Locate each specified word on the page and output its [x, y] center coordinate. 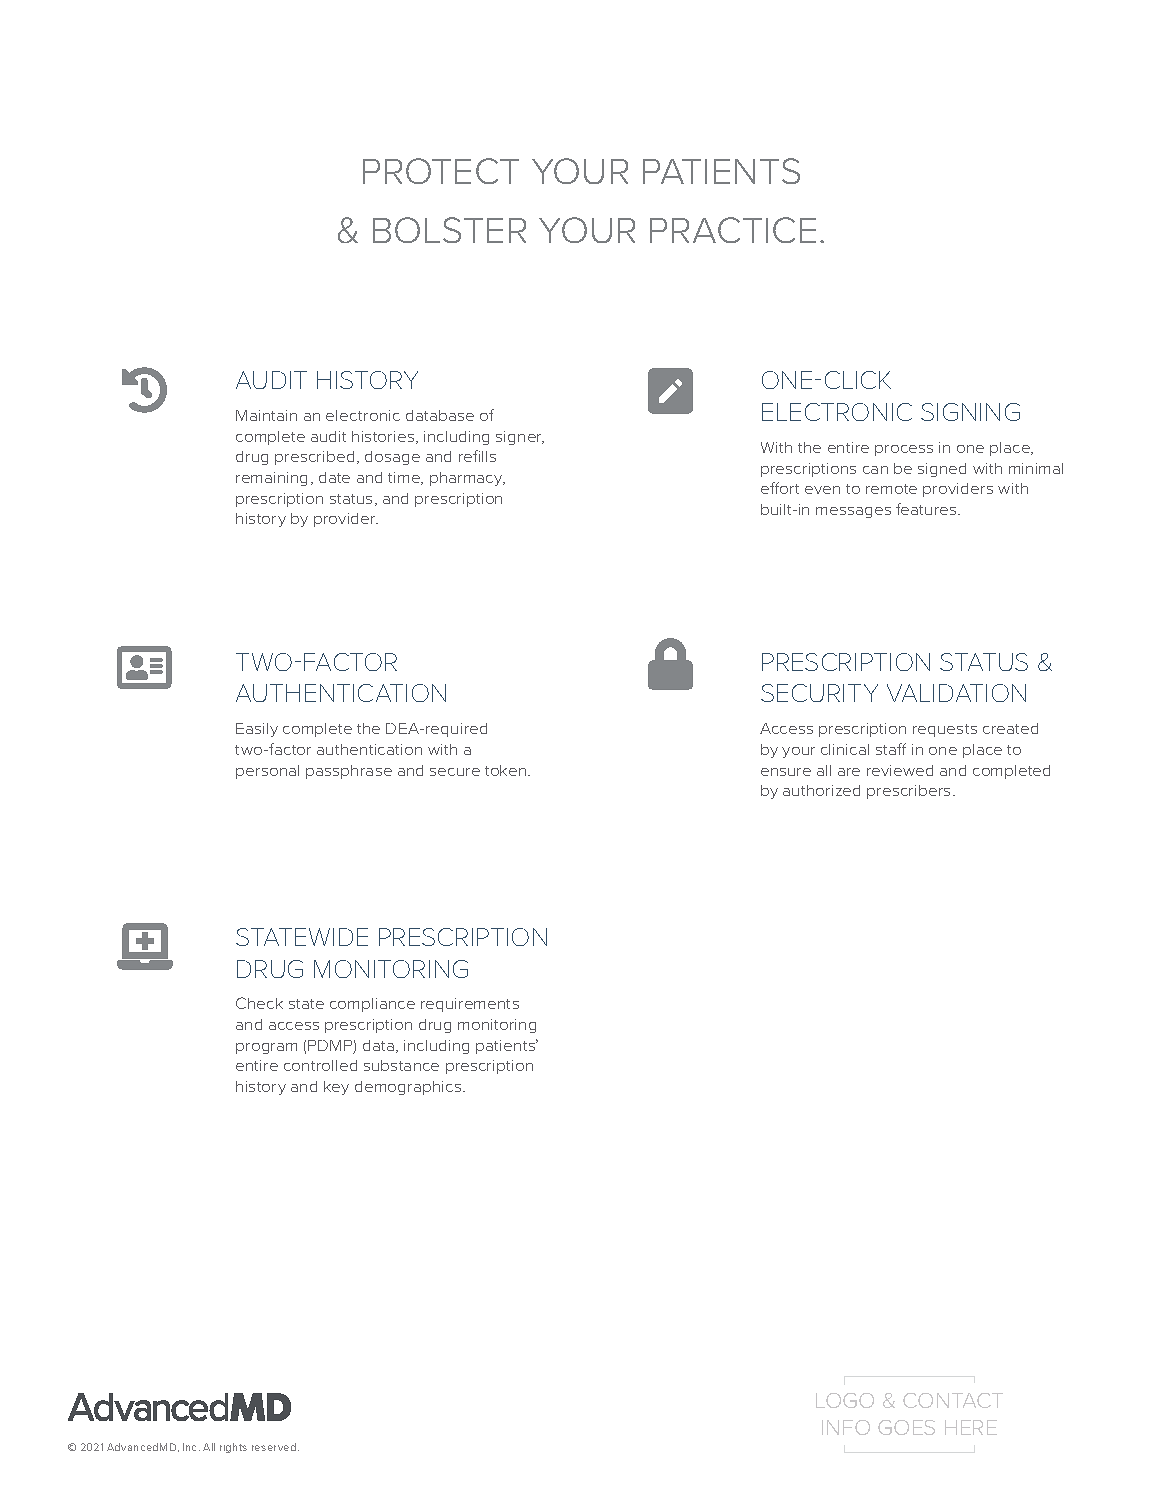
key [336, 1088]
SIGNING [970, 412]
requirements [470, 1005]
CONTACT [953, 1400]
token [507, 770]
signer [520, 438]
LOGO [845, 1400]
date [334, 477]
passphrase [349, 772]
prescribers [908, 792]
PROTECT [441, 171]
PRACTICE [733, 230]
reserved [275, 1447]
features [927, 509]
